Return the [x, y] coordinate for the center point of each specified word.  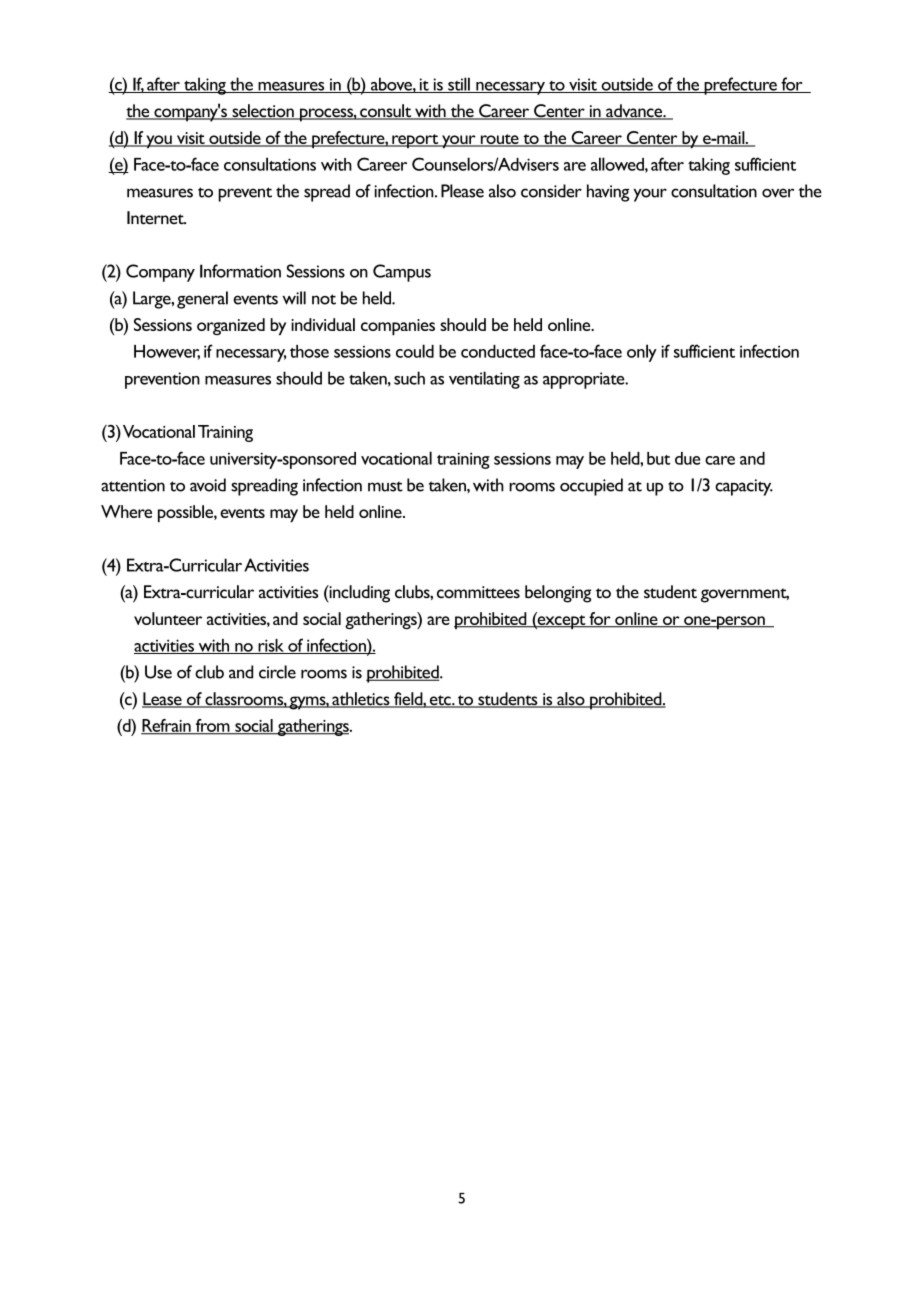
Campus [402, 273]
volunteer [168, 618]
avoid [208, 485]
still [459, 85]
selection [263, 112]
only [642, 353]
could [415, 351]
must [385, 486]
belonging [558, 594]
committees [478, 592]
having [608, 193]
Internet [156, 218]
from [212, 726]
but [658, 458]
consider [551, 191]
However [167, 352]
